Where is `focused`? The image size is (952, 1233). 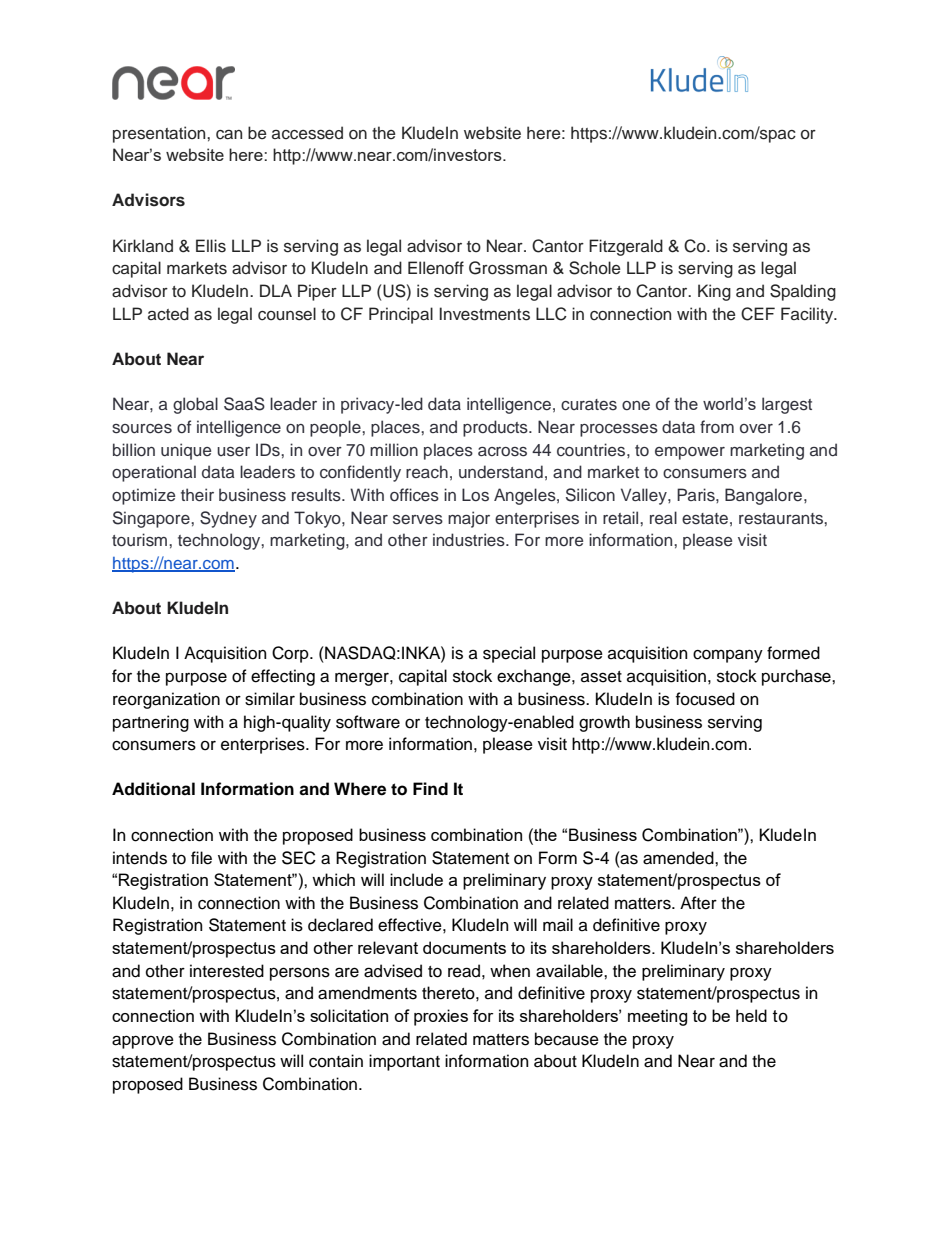 focused is located at coordinates (705, 699).
